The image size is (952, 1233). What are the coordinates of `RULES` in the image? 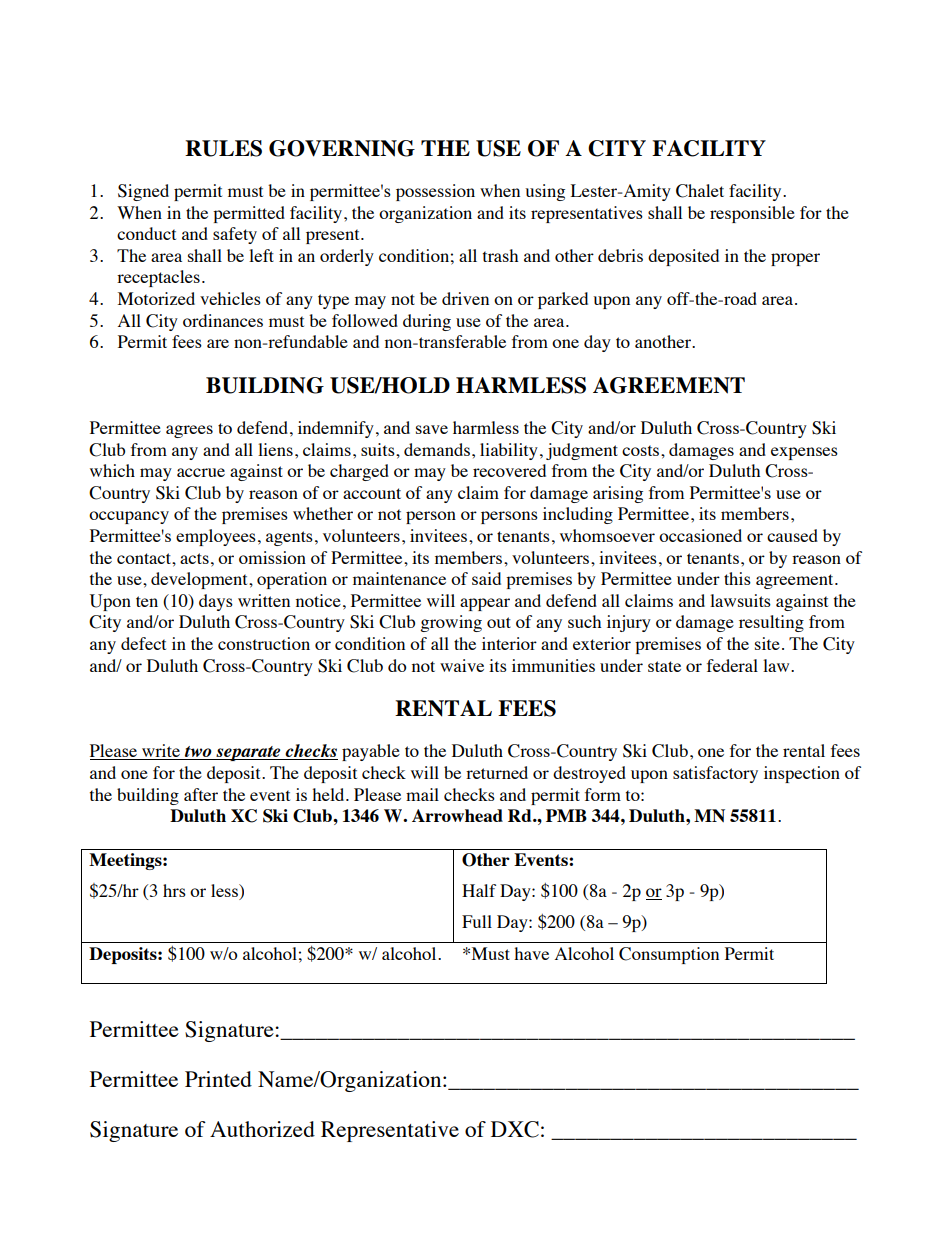 It's located at (223, 148).
